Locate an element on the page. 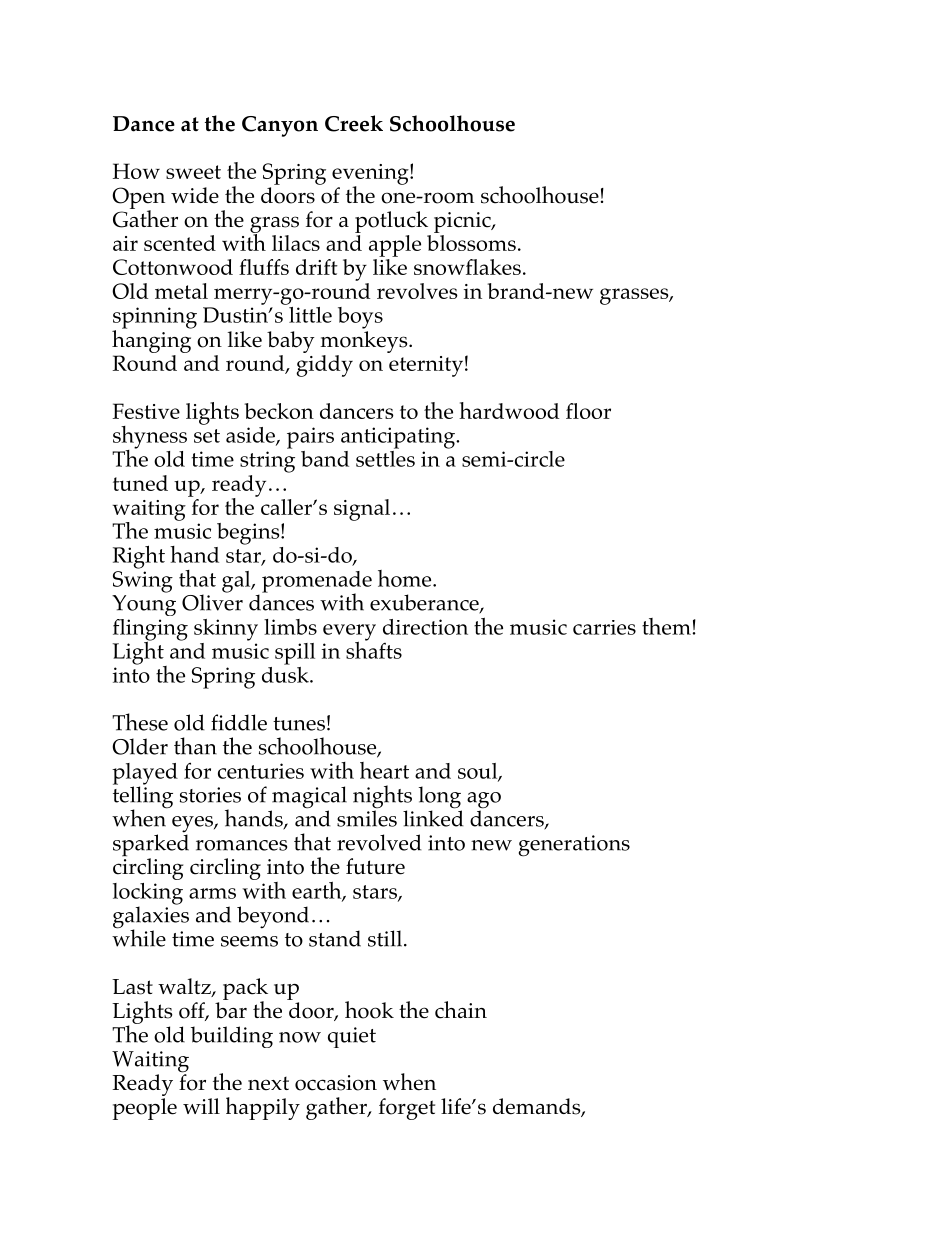  shyness is located at coordinates (150, 438).
